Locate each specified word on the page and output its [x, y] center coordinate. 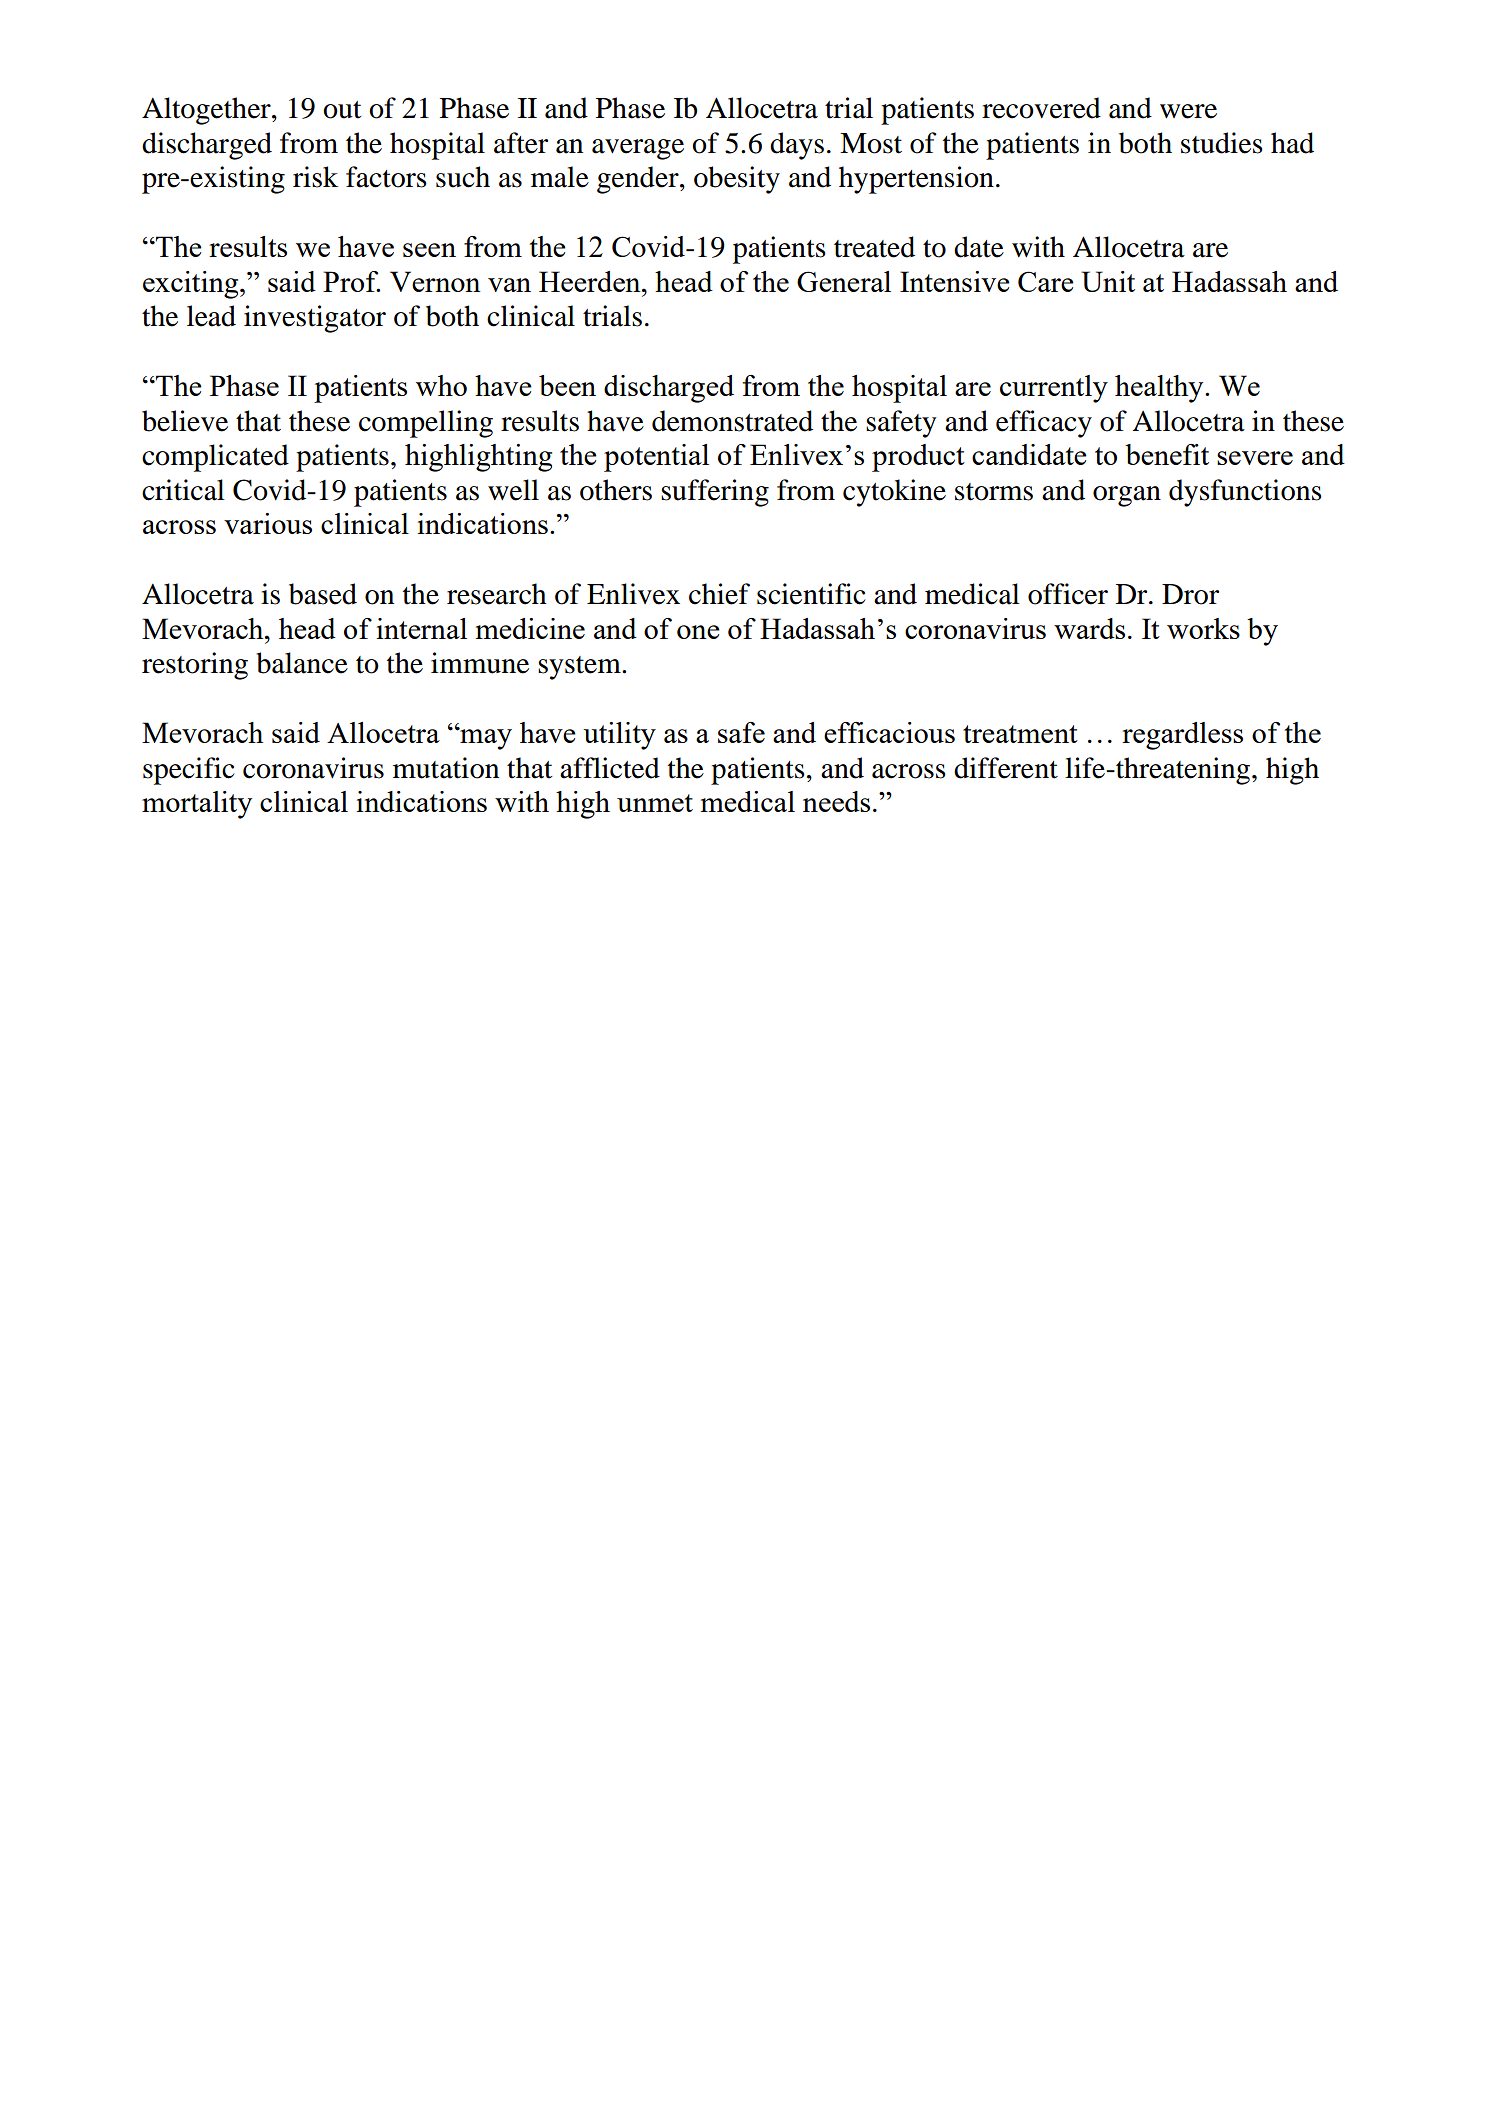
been [567, 385]
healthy [1160, 389]
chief [719, 594]
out [342, 110]
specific [189, 771]
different [1006, 768]
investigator [315, 319]
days [797, 146]
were [1188, 111]
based [323, 594]
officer [1068, 594]
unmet [655, 803]
